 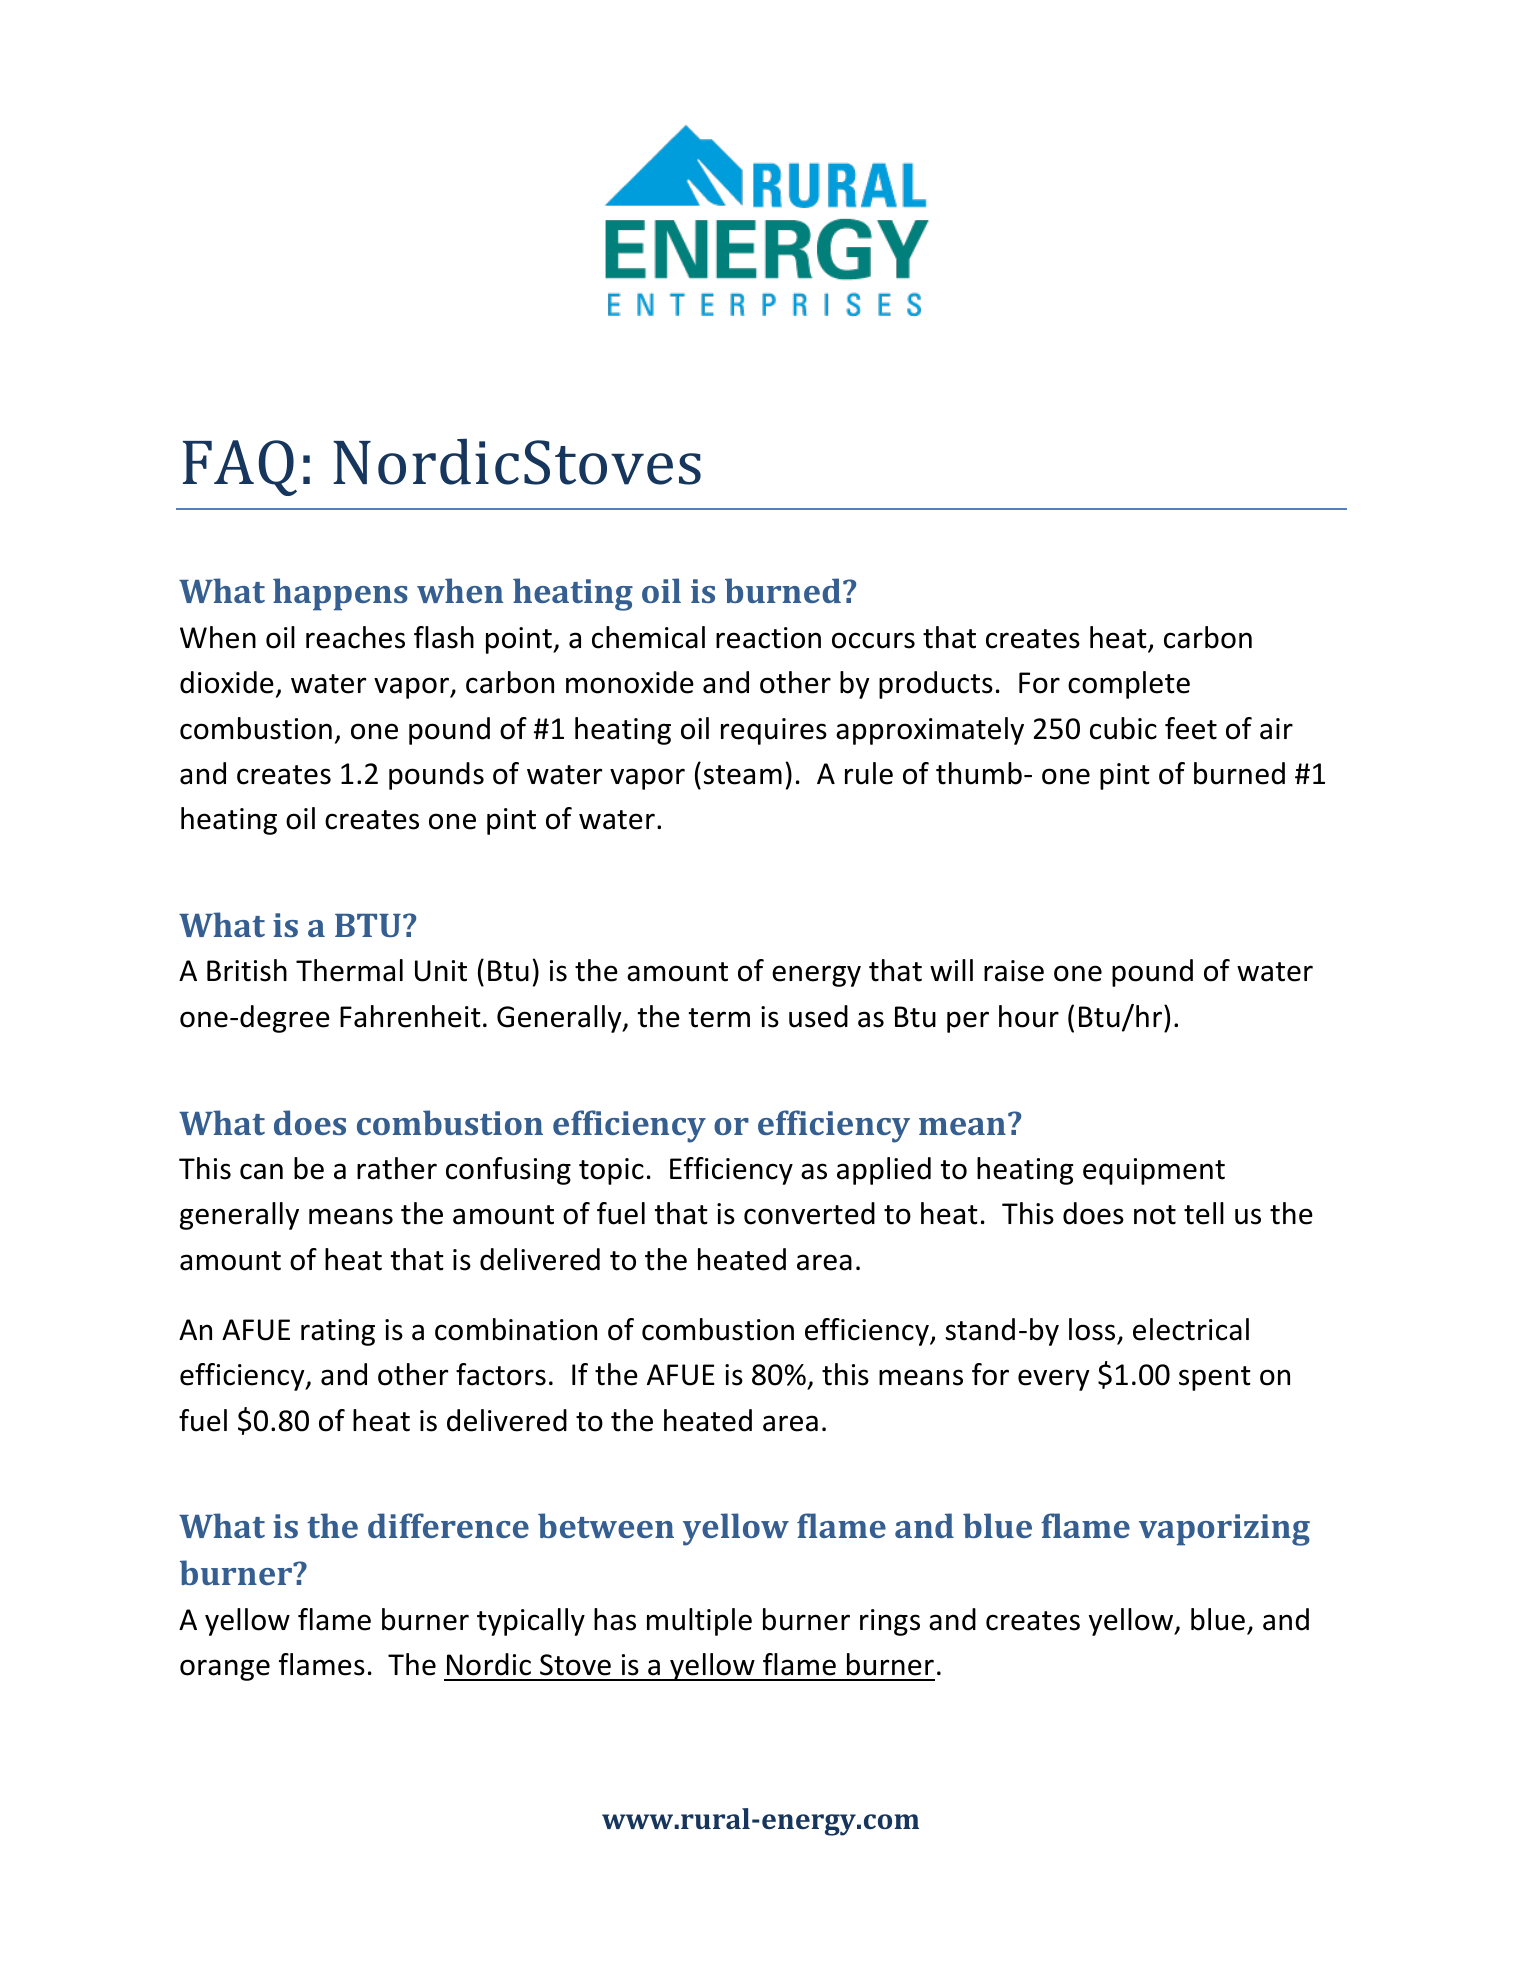 What do you see at coordinates (809, 1213) in the page?
I see `converted` at bounding box center [809, 1213].
